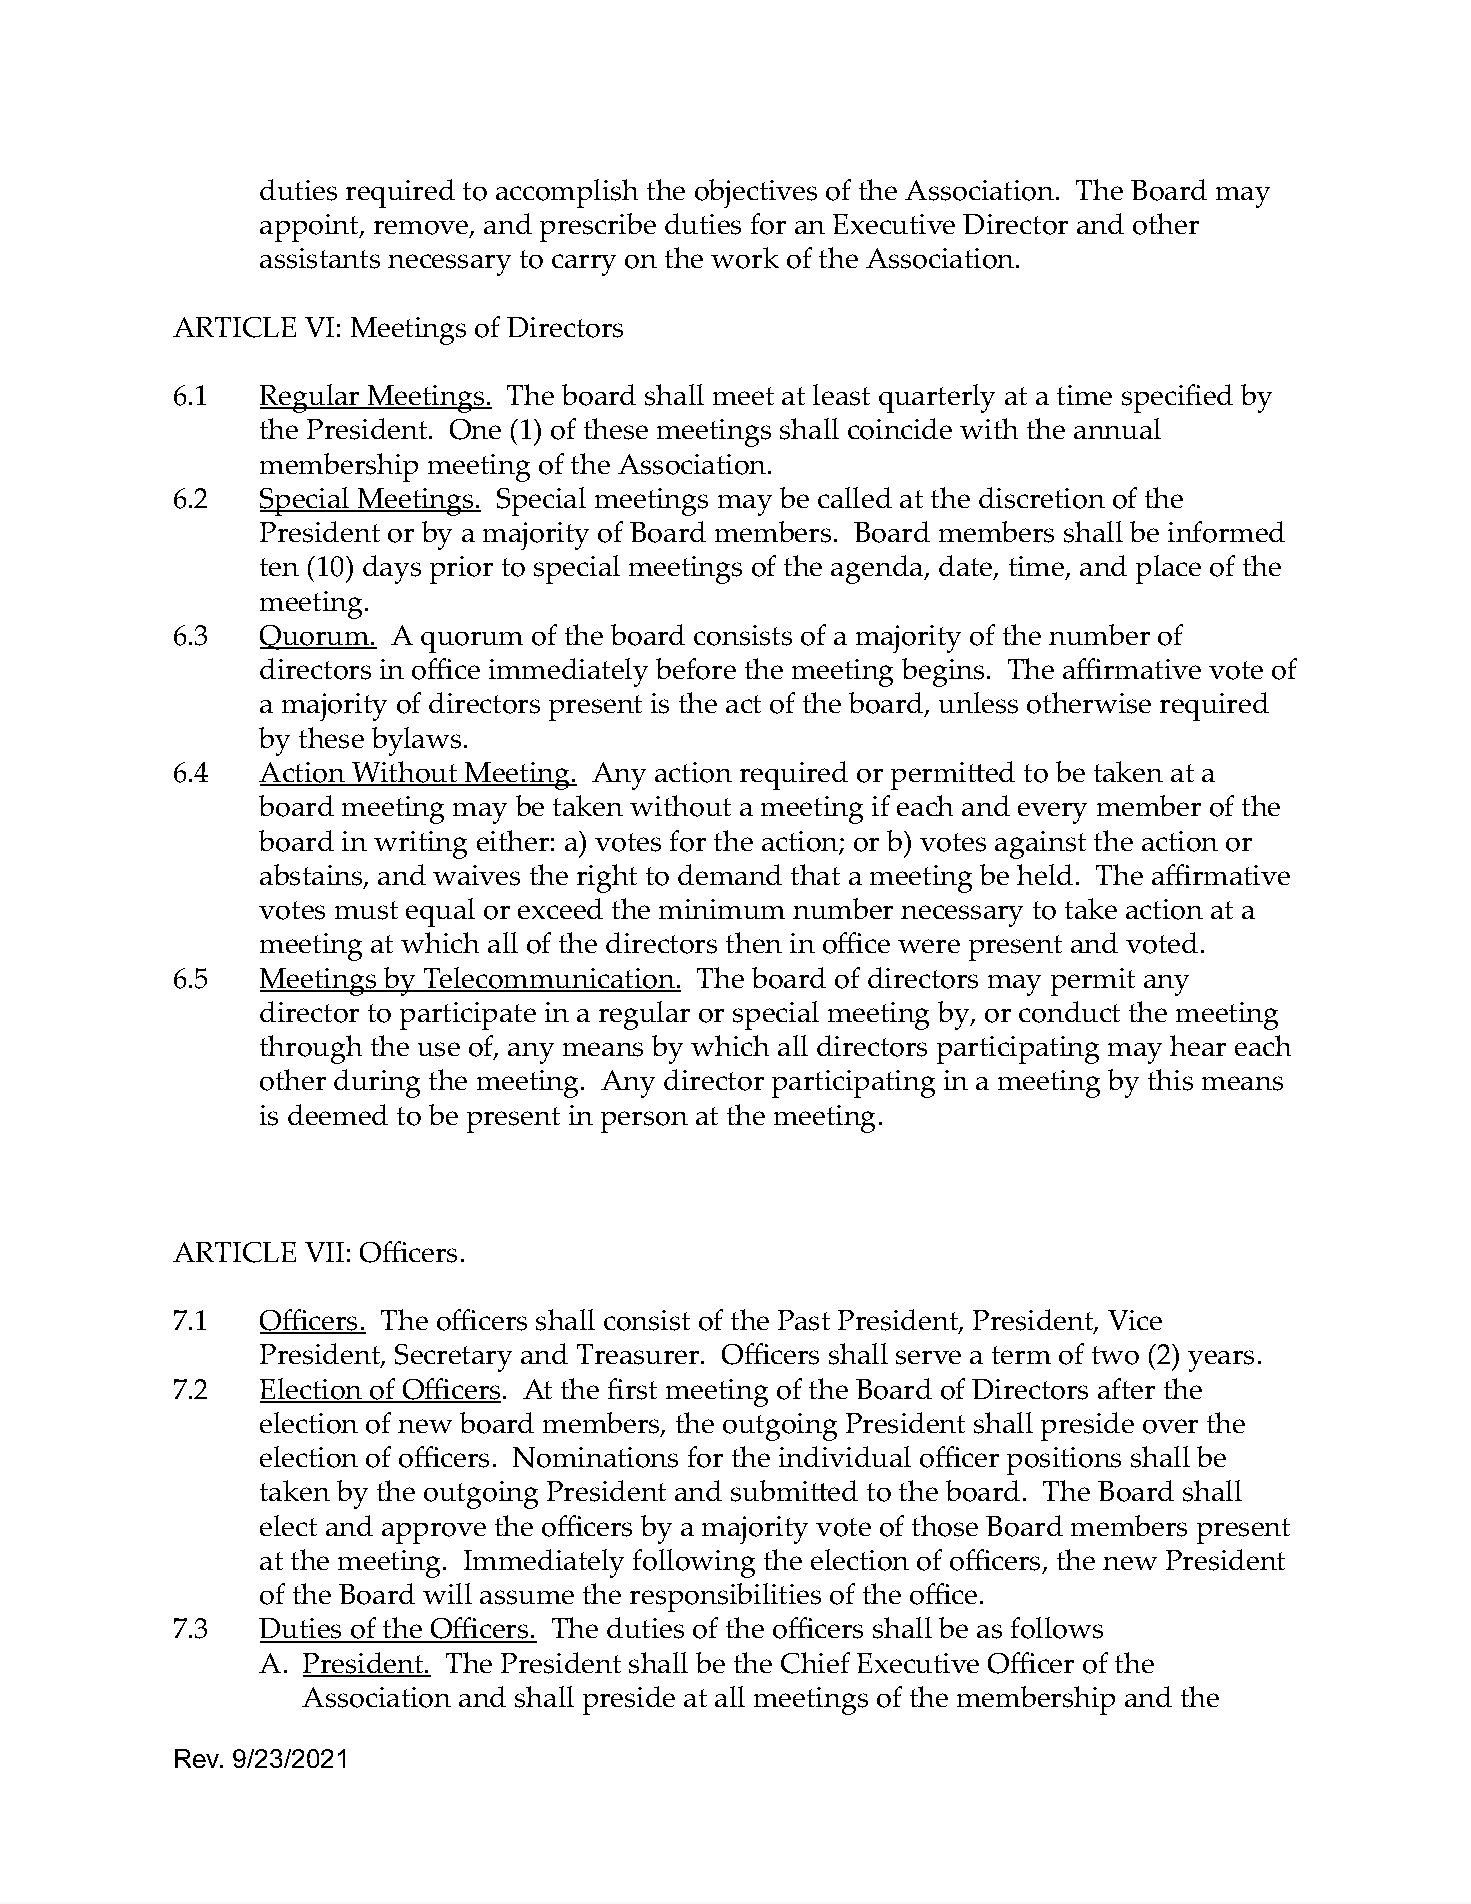  What do you see at coordinates (310, 228) in the document?
I see `appoint` at bounding box center [310, 228].
